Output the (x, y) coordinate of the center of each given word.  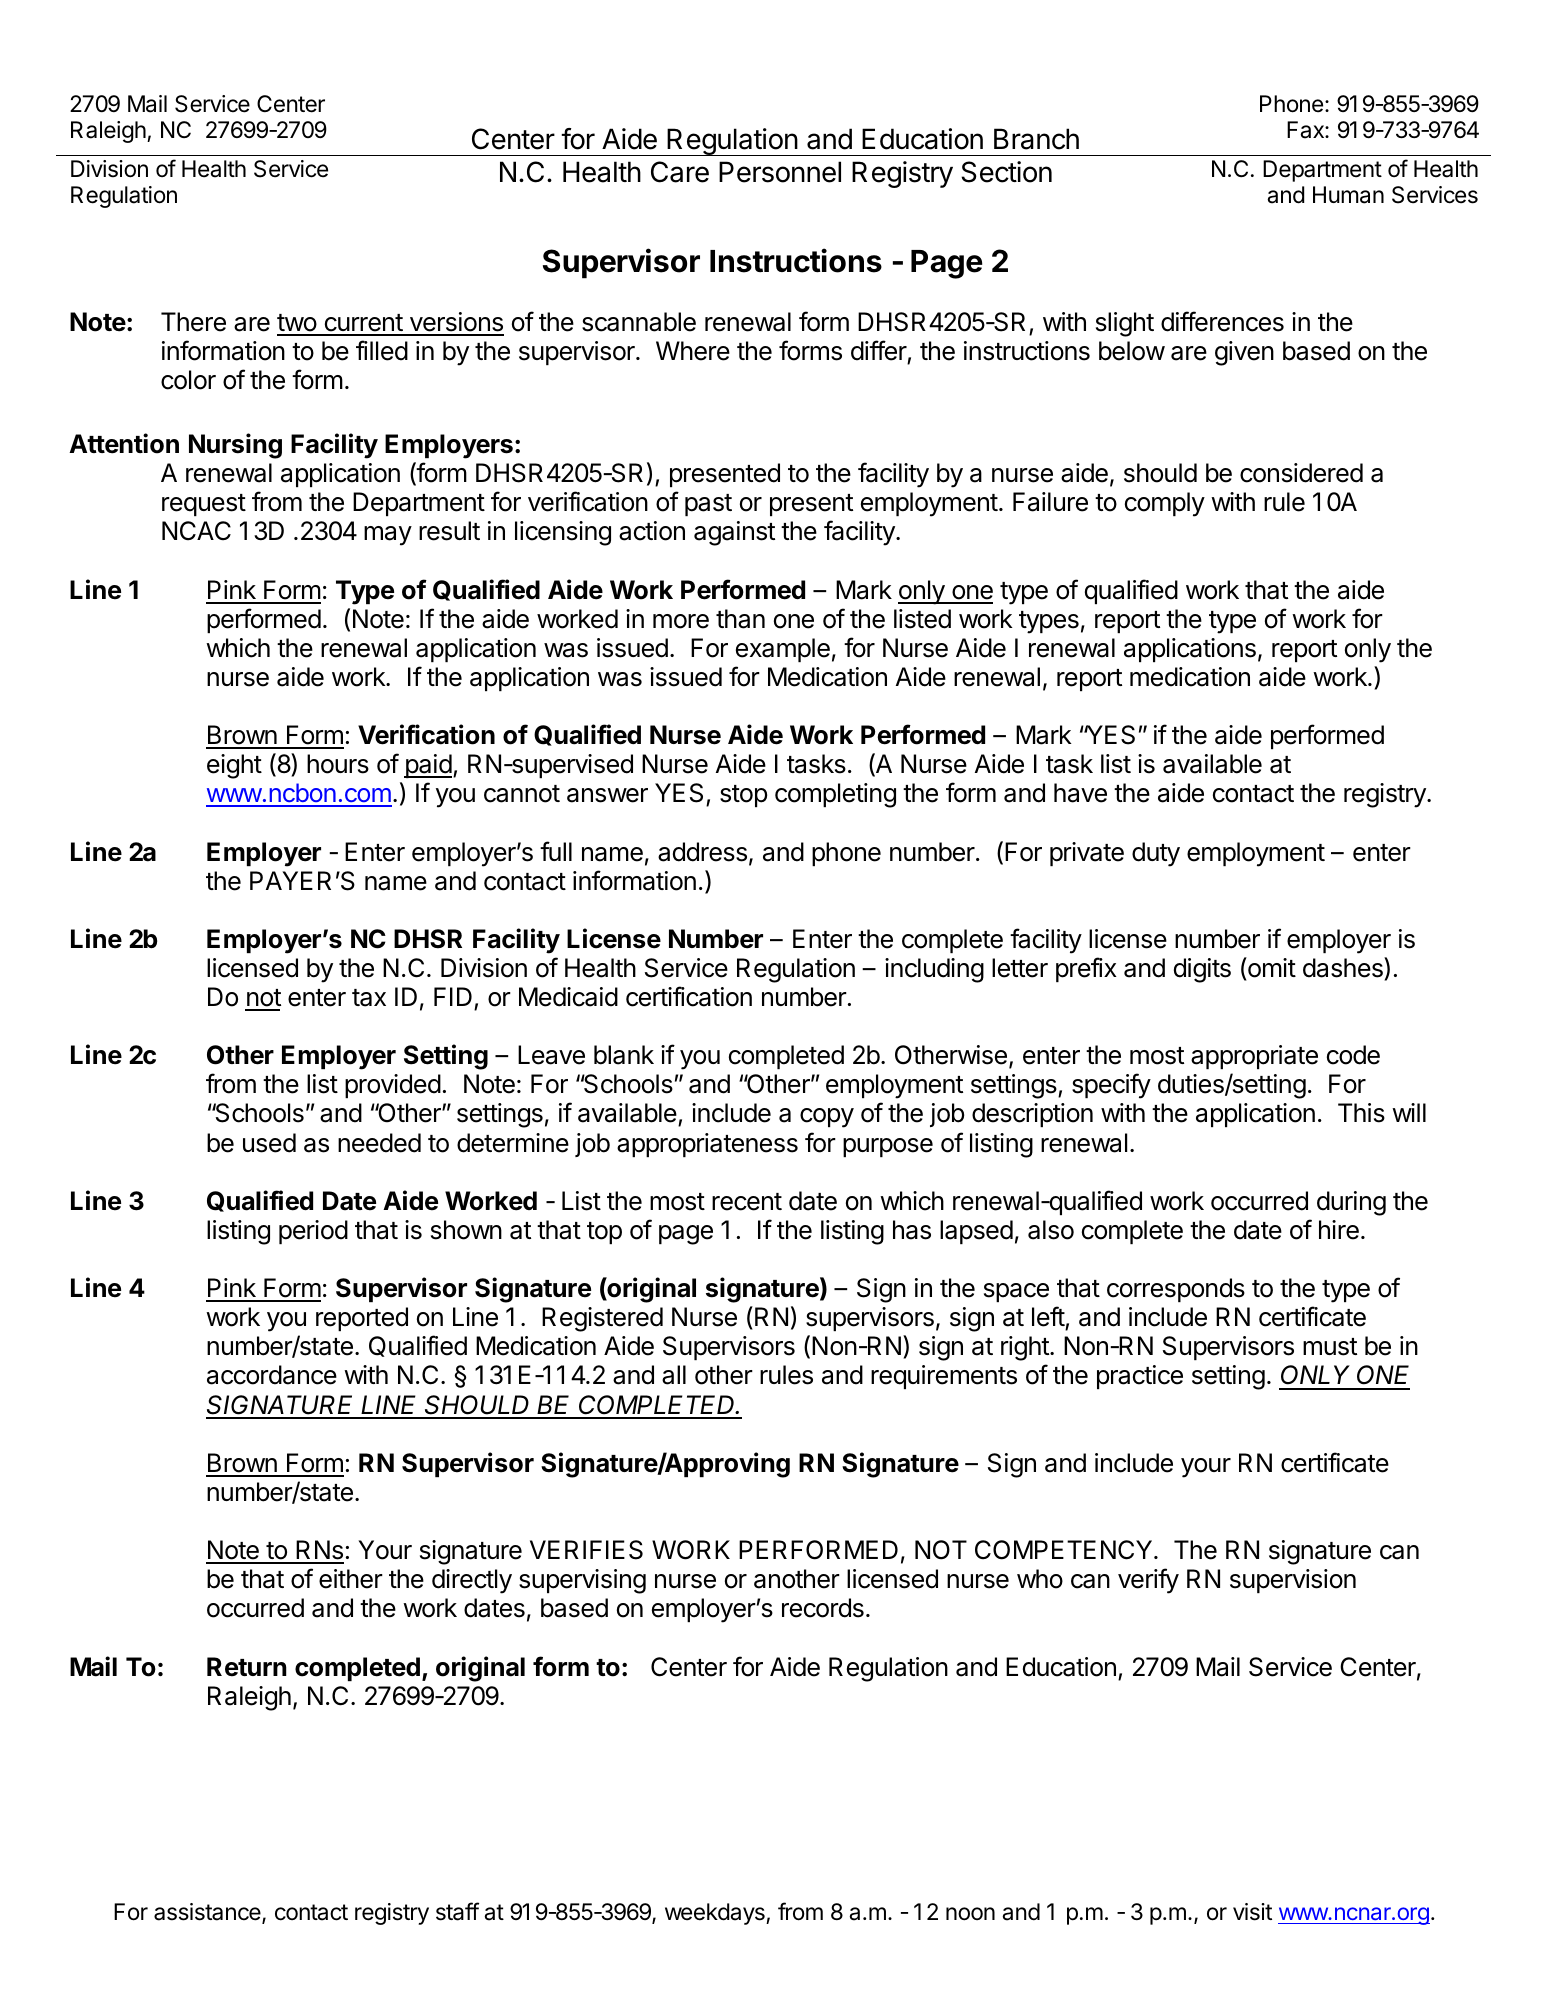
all (674, 1375)
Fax (1306, 130)
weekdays (716, 1914)
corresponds (1176, 1290)
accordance (272, 1375)
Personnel (780, 172)
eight (234, 766)
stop (743, 796)
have (1080, 793)
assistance (208, 1913)
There (193, 322)
